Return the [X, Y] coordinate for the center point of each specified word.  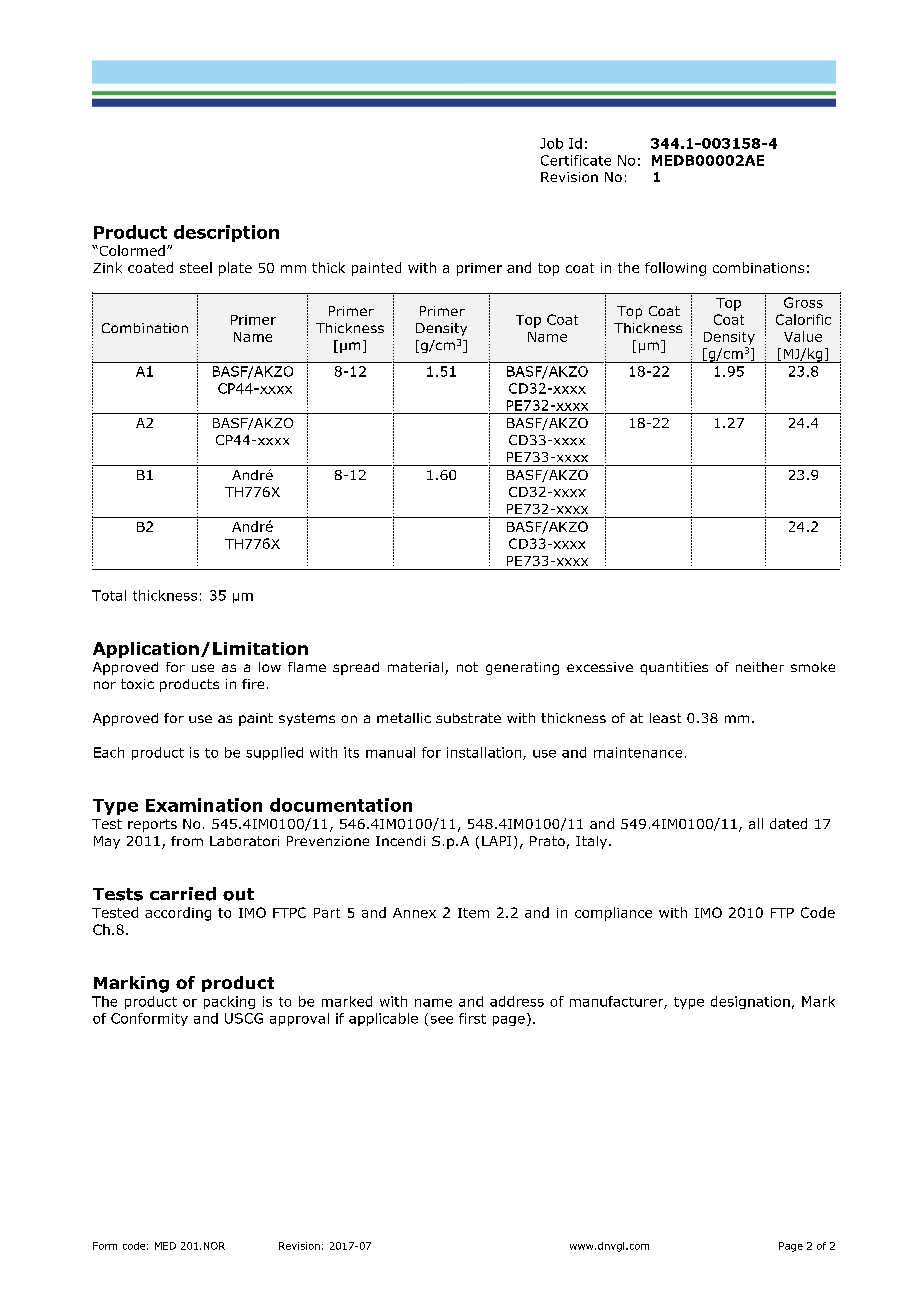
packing [229, 1002]
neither [760, 667]
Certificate [576, 160]
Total [109, 595]
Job [551, 143]
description [226, 233]
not [467, 667]
